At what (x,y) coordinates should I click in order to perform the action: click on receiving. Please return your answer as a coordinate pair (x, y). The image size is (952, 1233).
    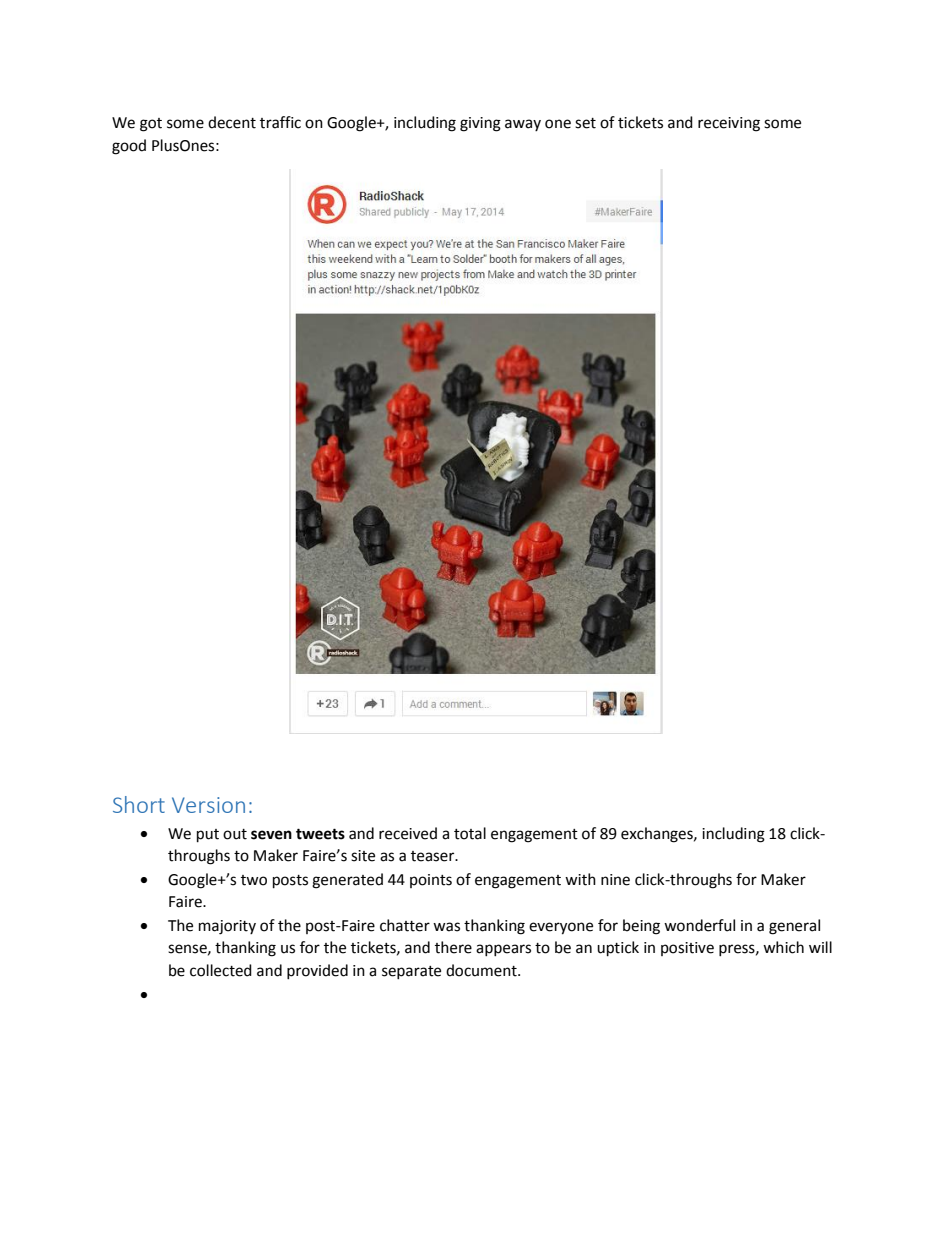
    Looking at the image, I should click on (729, 124).
